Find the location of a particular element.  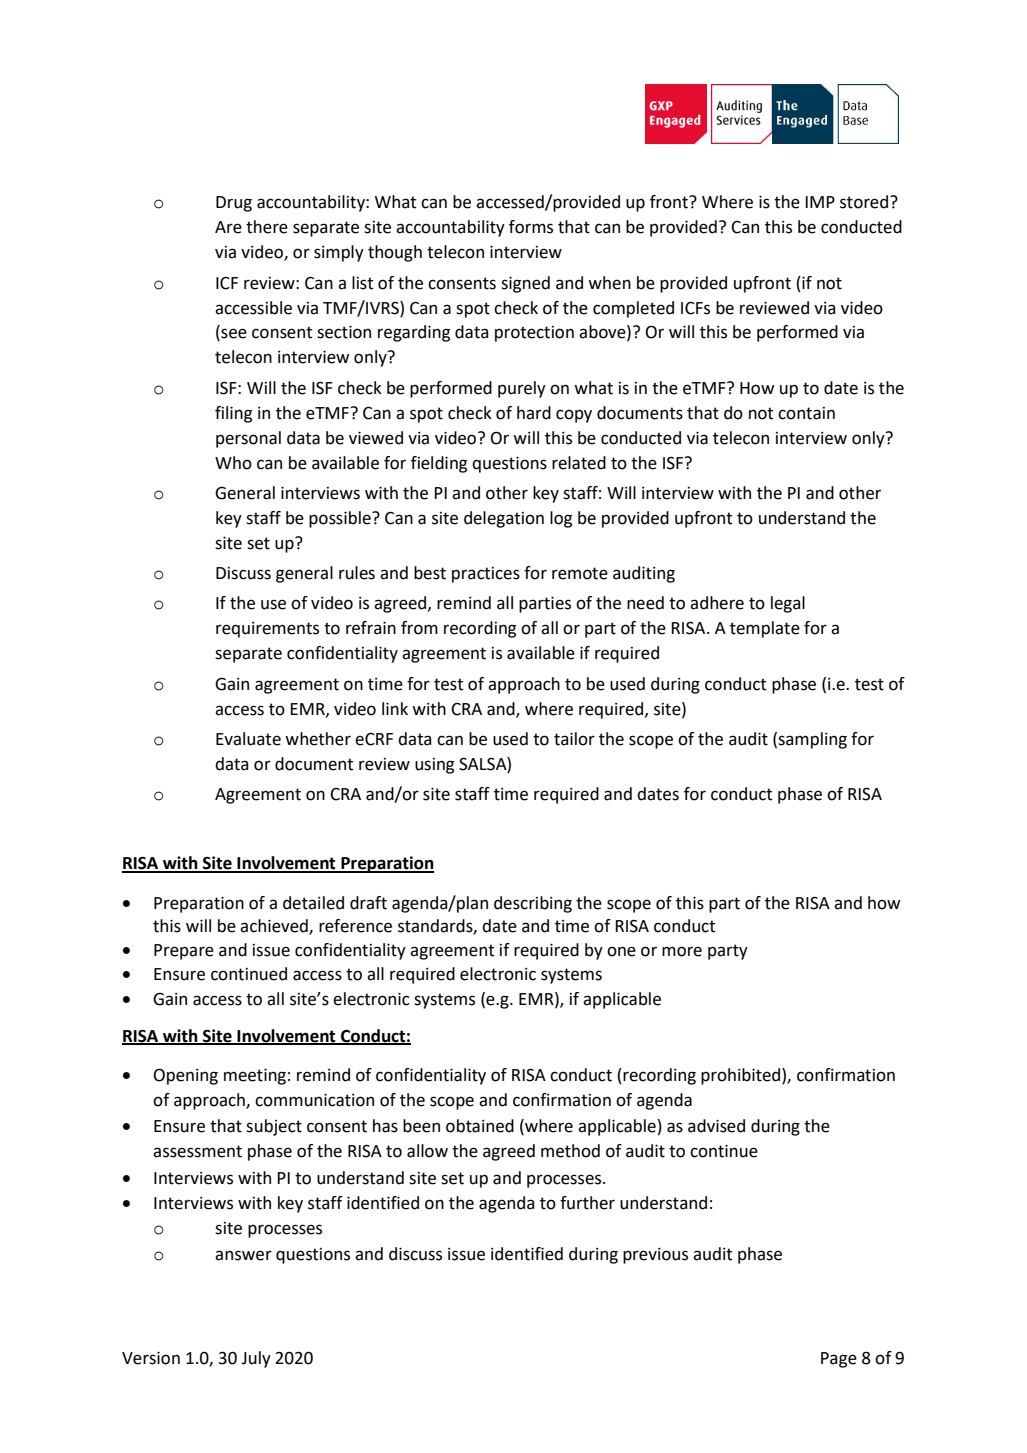

using is located at coordinates (434, 766).
